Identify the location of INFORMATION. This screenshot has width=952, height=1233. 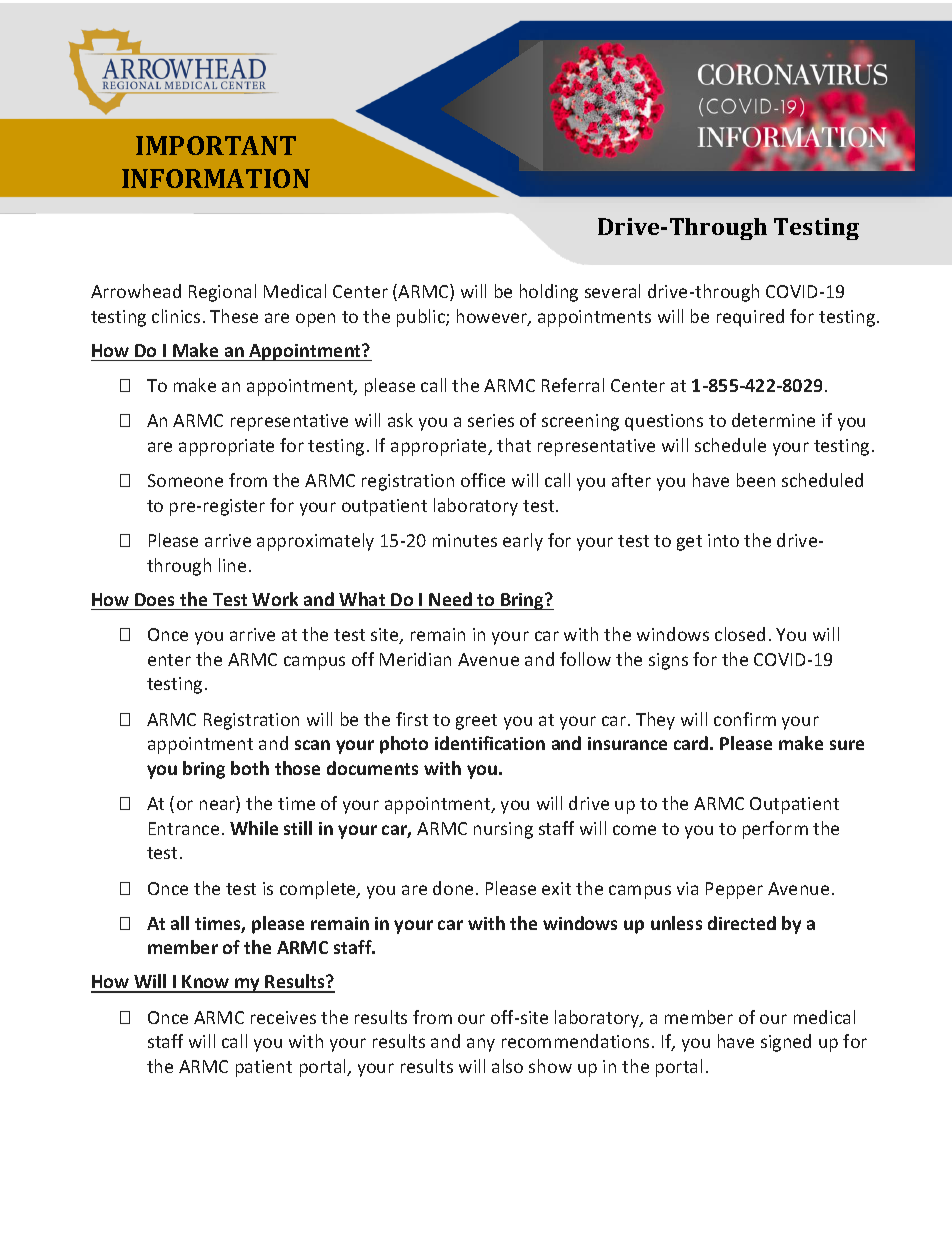
(216, 178).
